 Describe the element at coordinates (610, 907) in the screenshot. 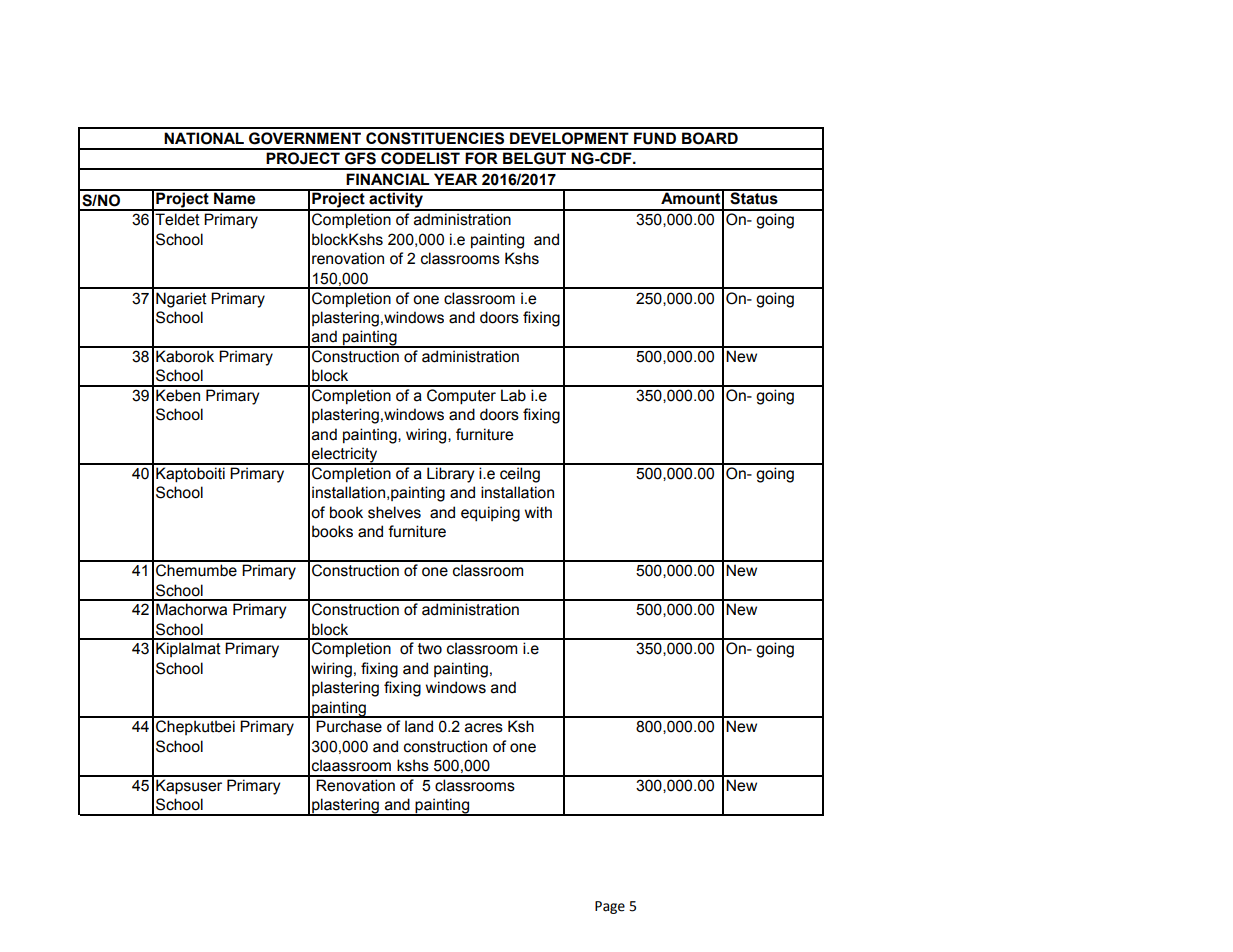

I see `Page` at that location.
